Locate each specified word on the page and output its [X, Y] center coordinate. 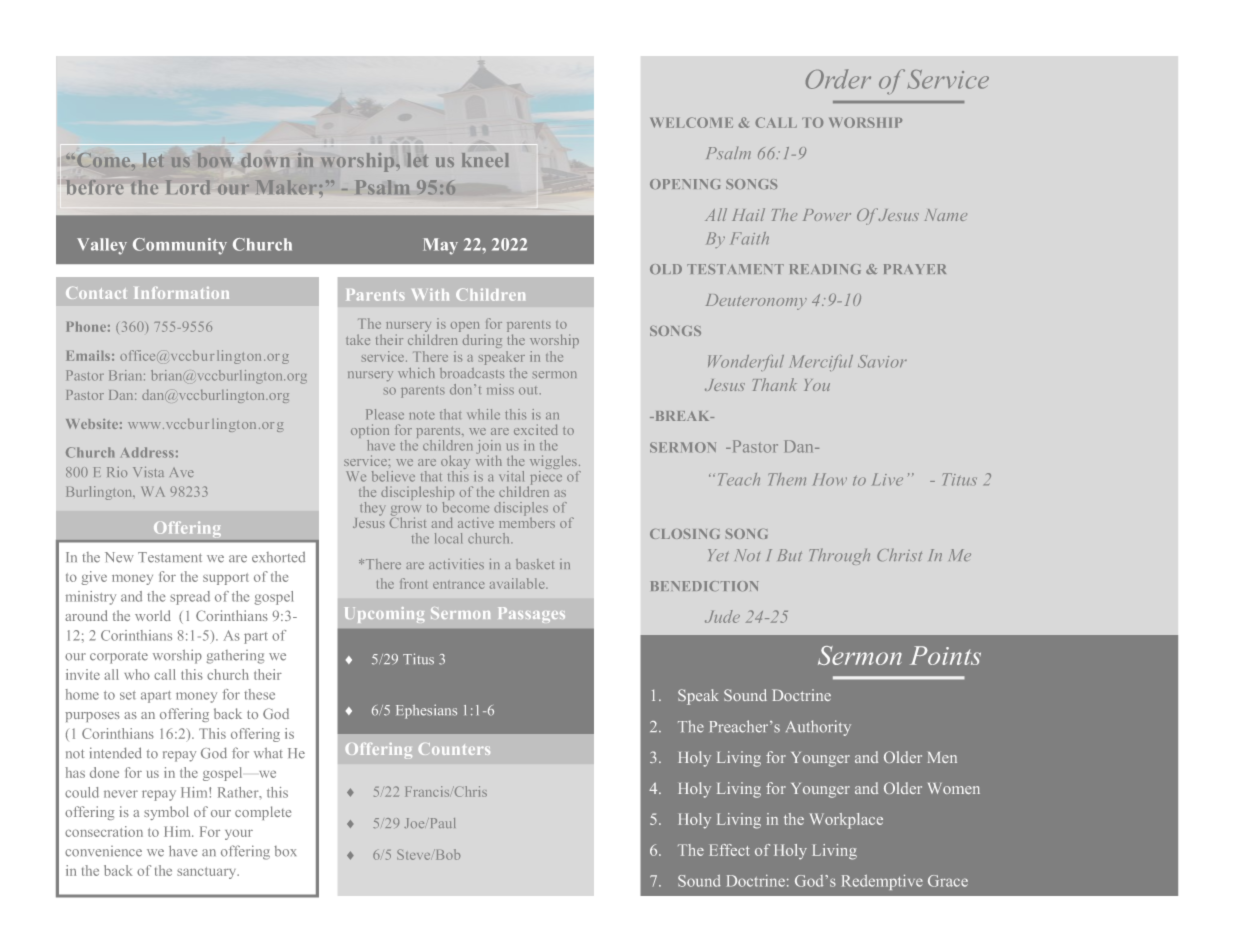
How [830, 479]
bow [214, 160]
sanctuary [208, 873]
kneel [485, 160]
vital [511, 476]
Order [838, 79]
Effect [730, 850]
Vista [148, 472]
